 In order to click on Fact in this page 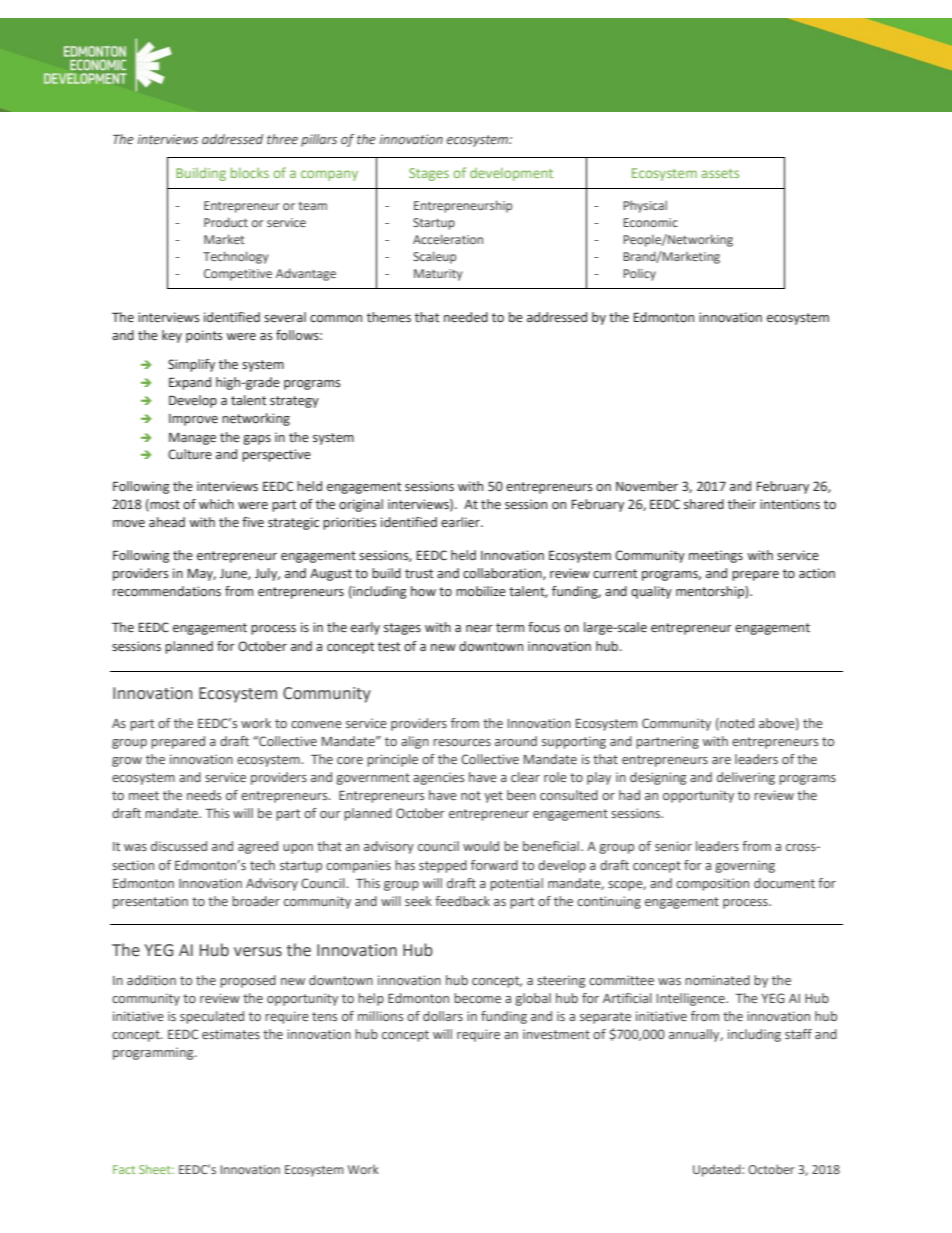, I will do `click(124, 1169)`.
